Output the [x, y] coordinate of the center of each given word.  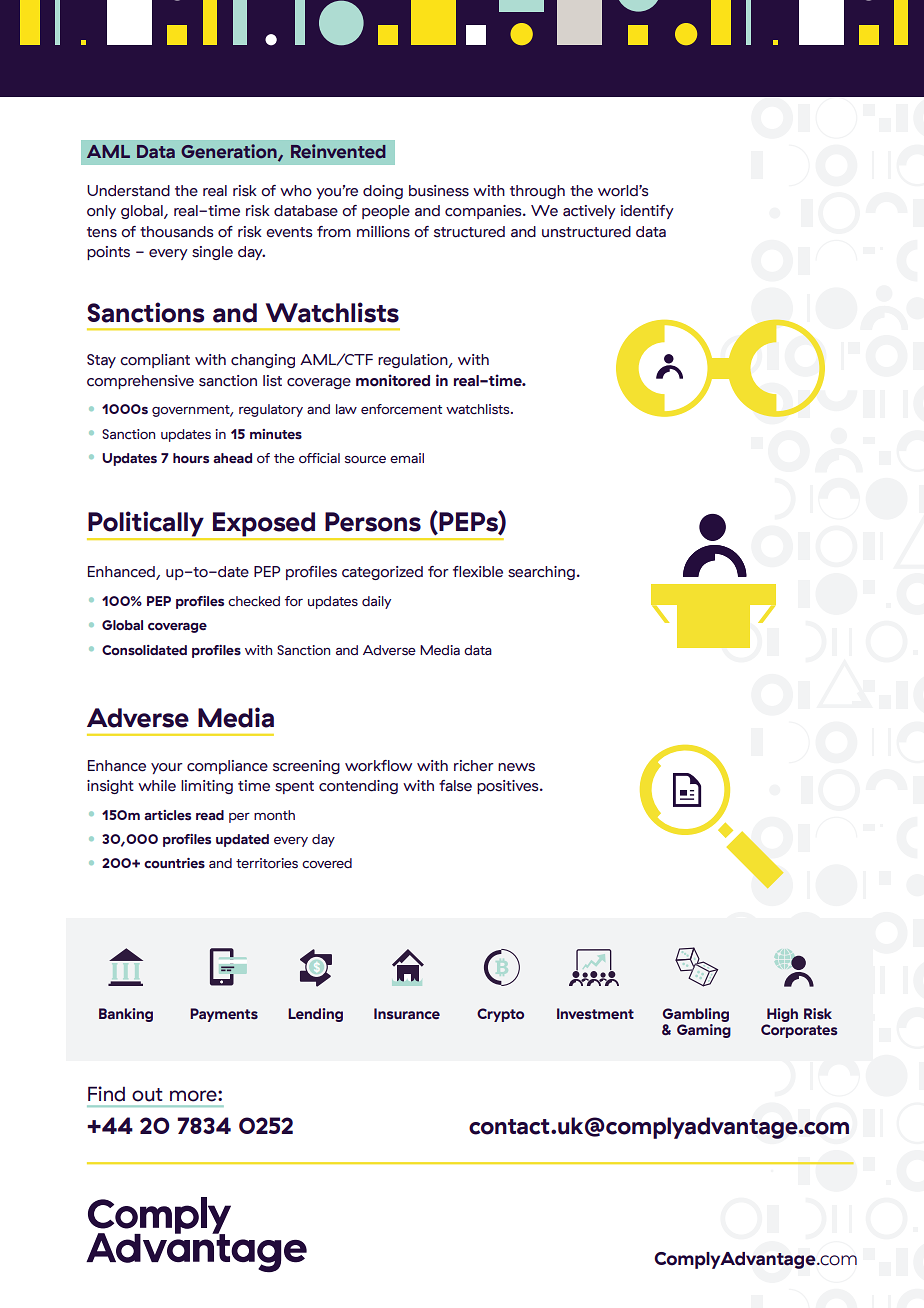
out [147, 1095]
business [439, 191]
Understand [128, 191]
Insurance [407, 1013]
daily [376, 602]
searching [541, 573]
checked [254, 601]
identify [647, 212]
